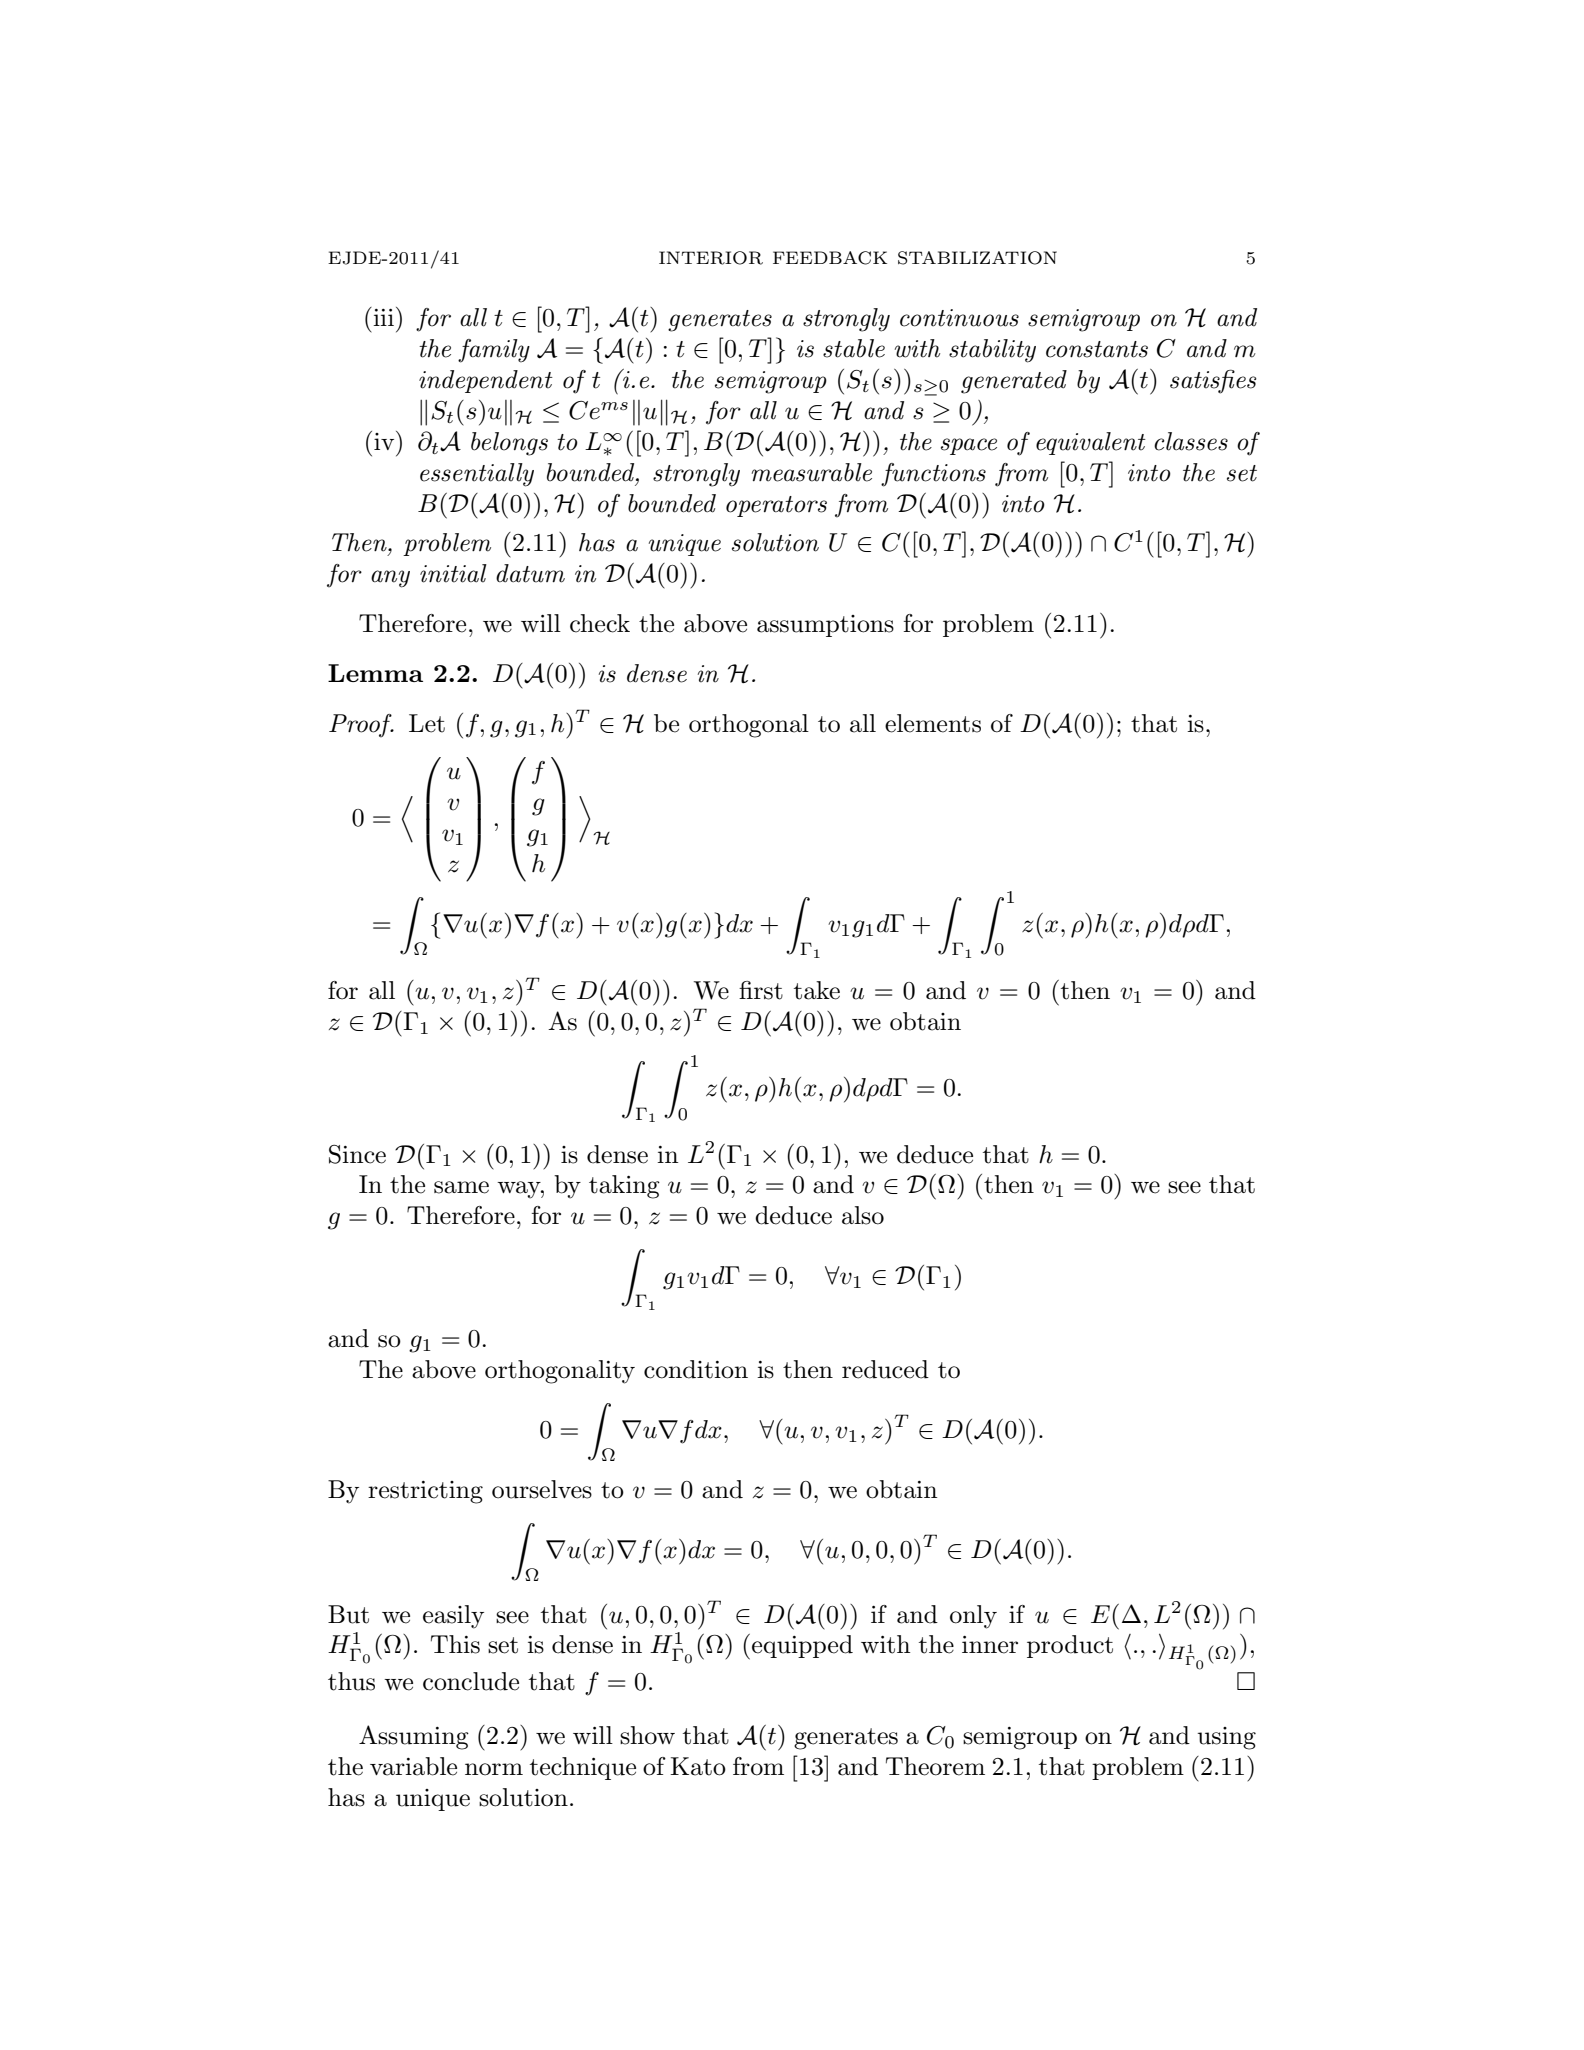 The image size is (1584, 2050). What do you see at coordinates (425, 1492) in the page?
I see `restricting` at bounding box center [425, 1492].
